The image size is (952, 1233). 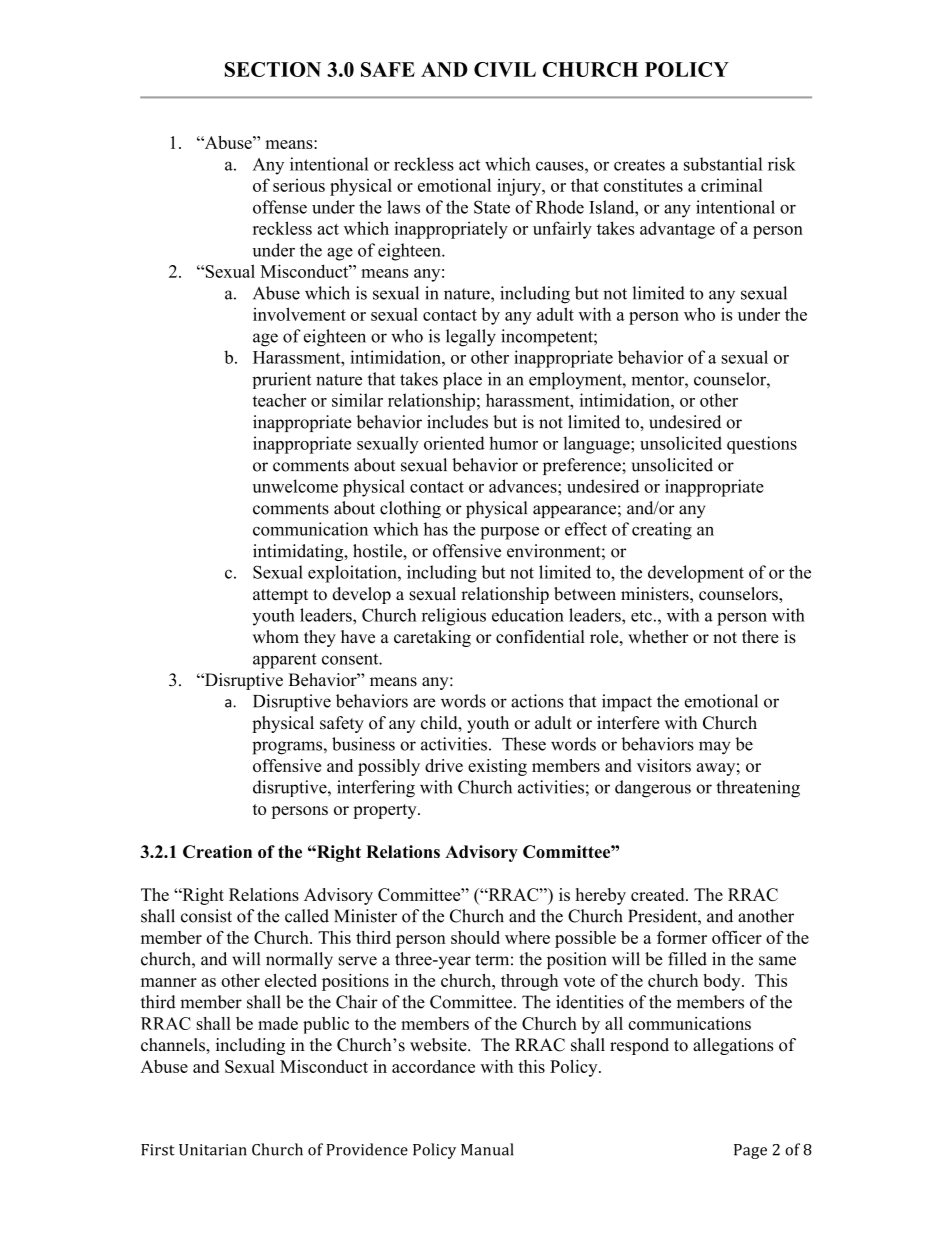 What do you see at coordinates (279, 400) in the page?
I see `teacher` at bounding box center [279, 400].
